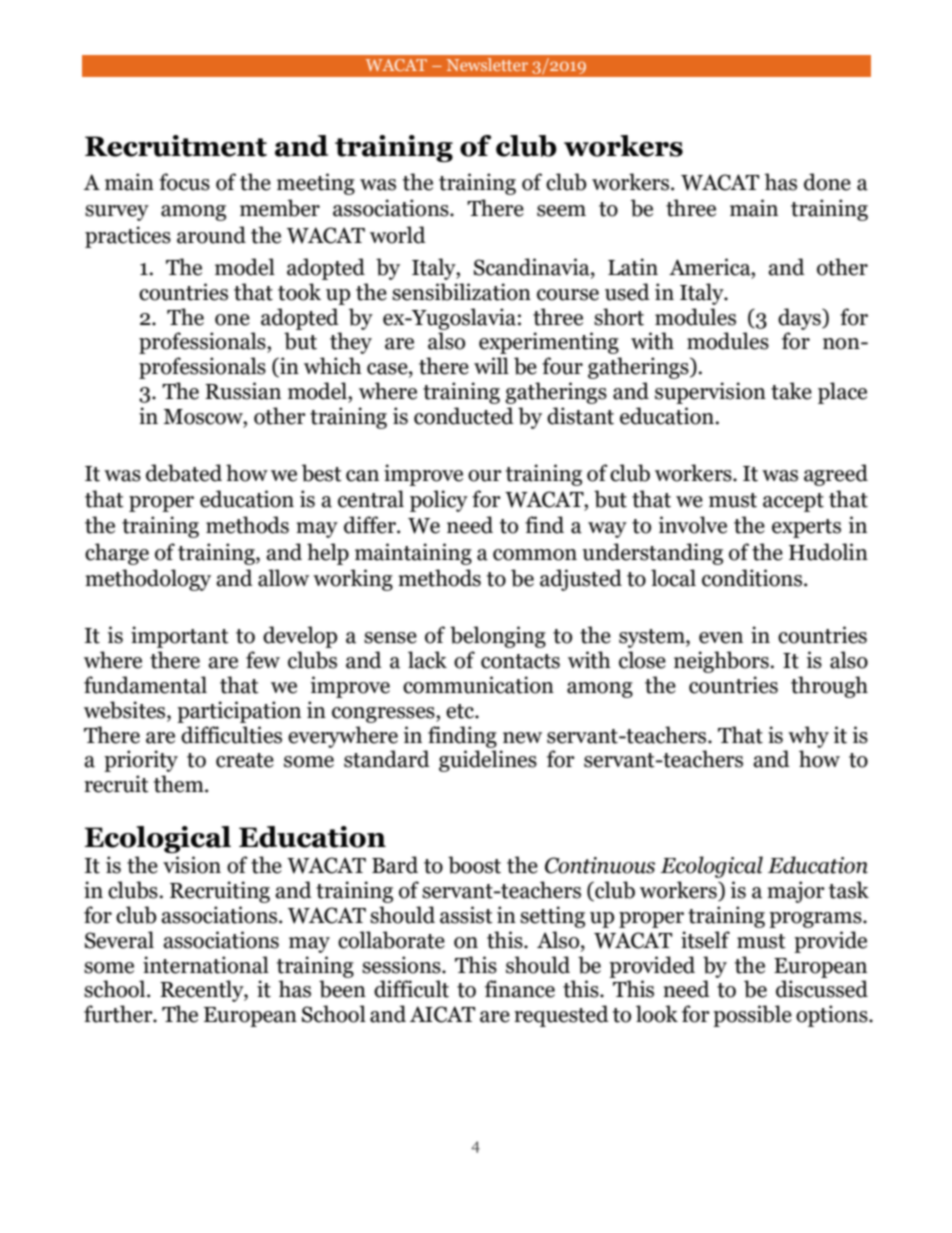 The height and width of the screenshot is (1233, 952). Describe the element at coordinates (498, 637) in the screenshot. I see `belonging` at that location.
